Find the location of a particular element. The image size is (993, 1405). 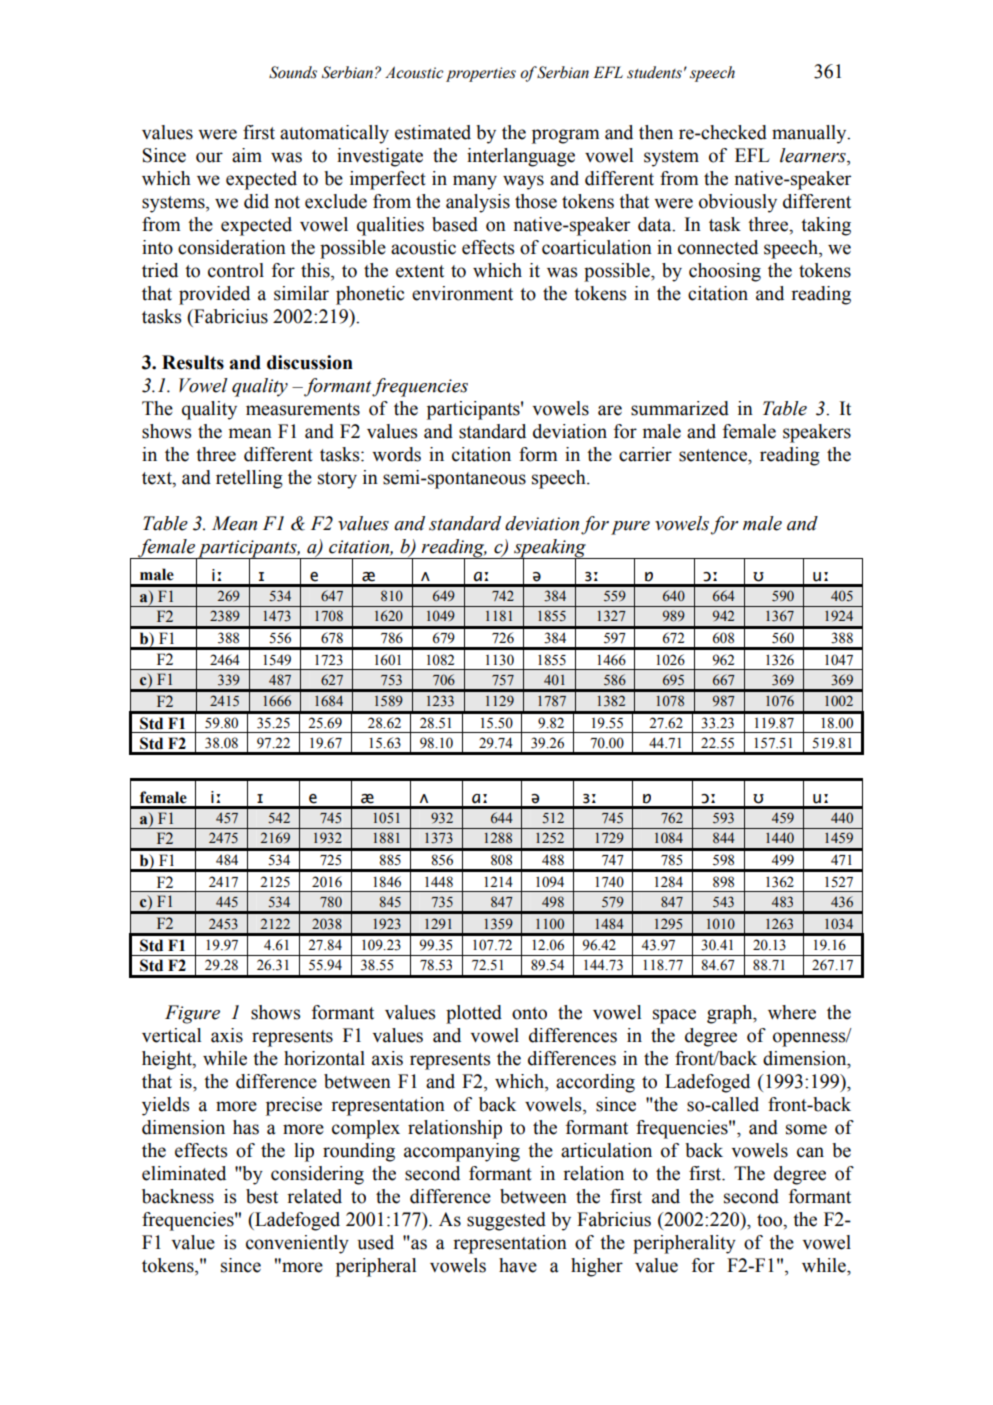

choosing is located at coordinates (725, 272).
